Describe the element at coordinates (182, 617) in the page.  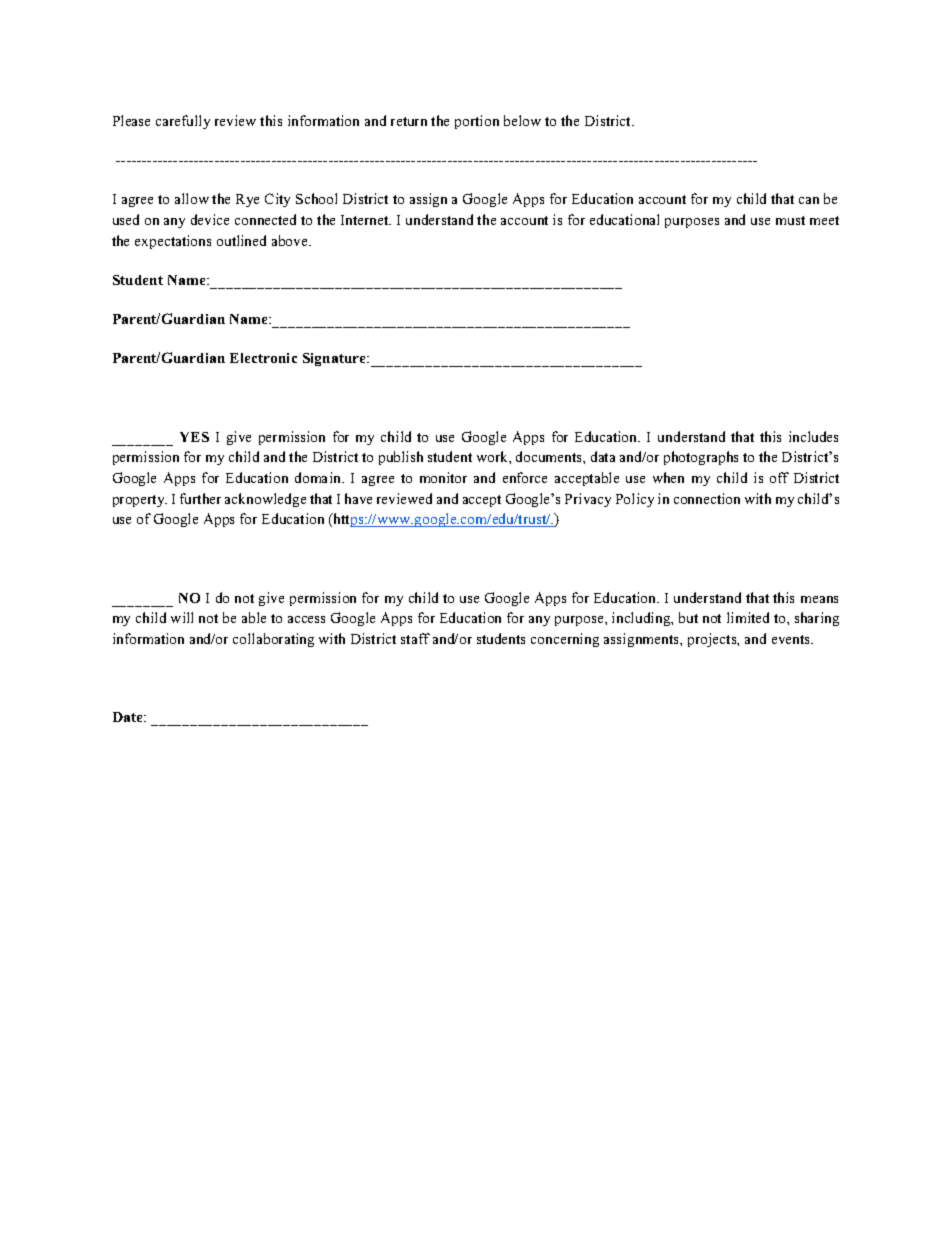
I see `will` at that location.
